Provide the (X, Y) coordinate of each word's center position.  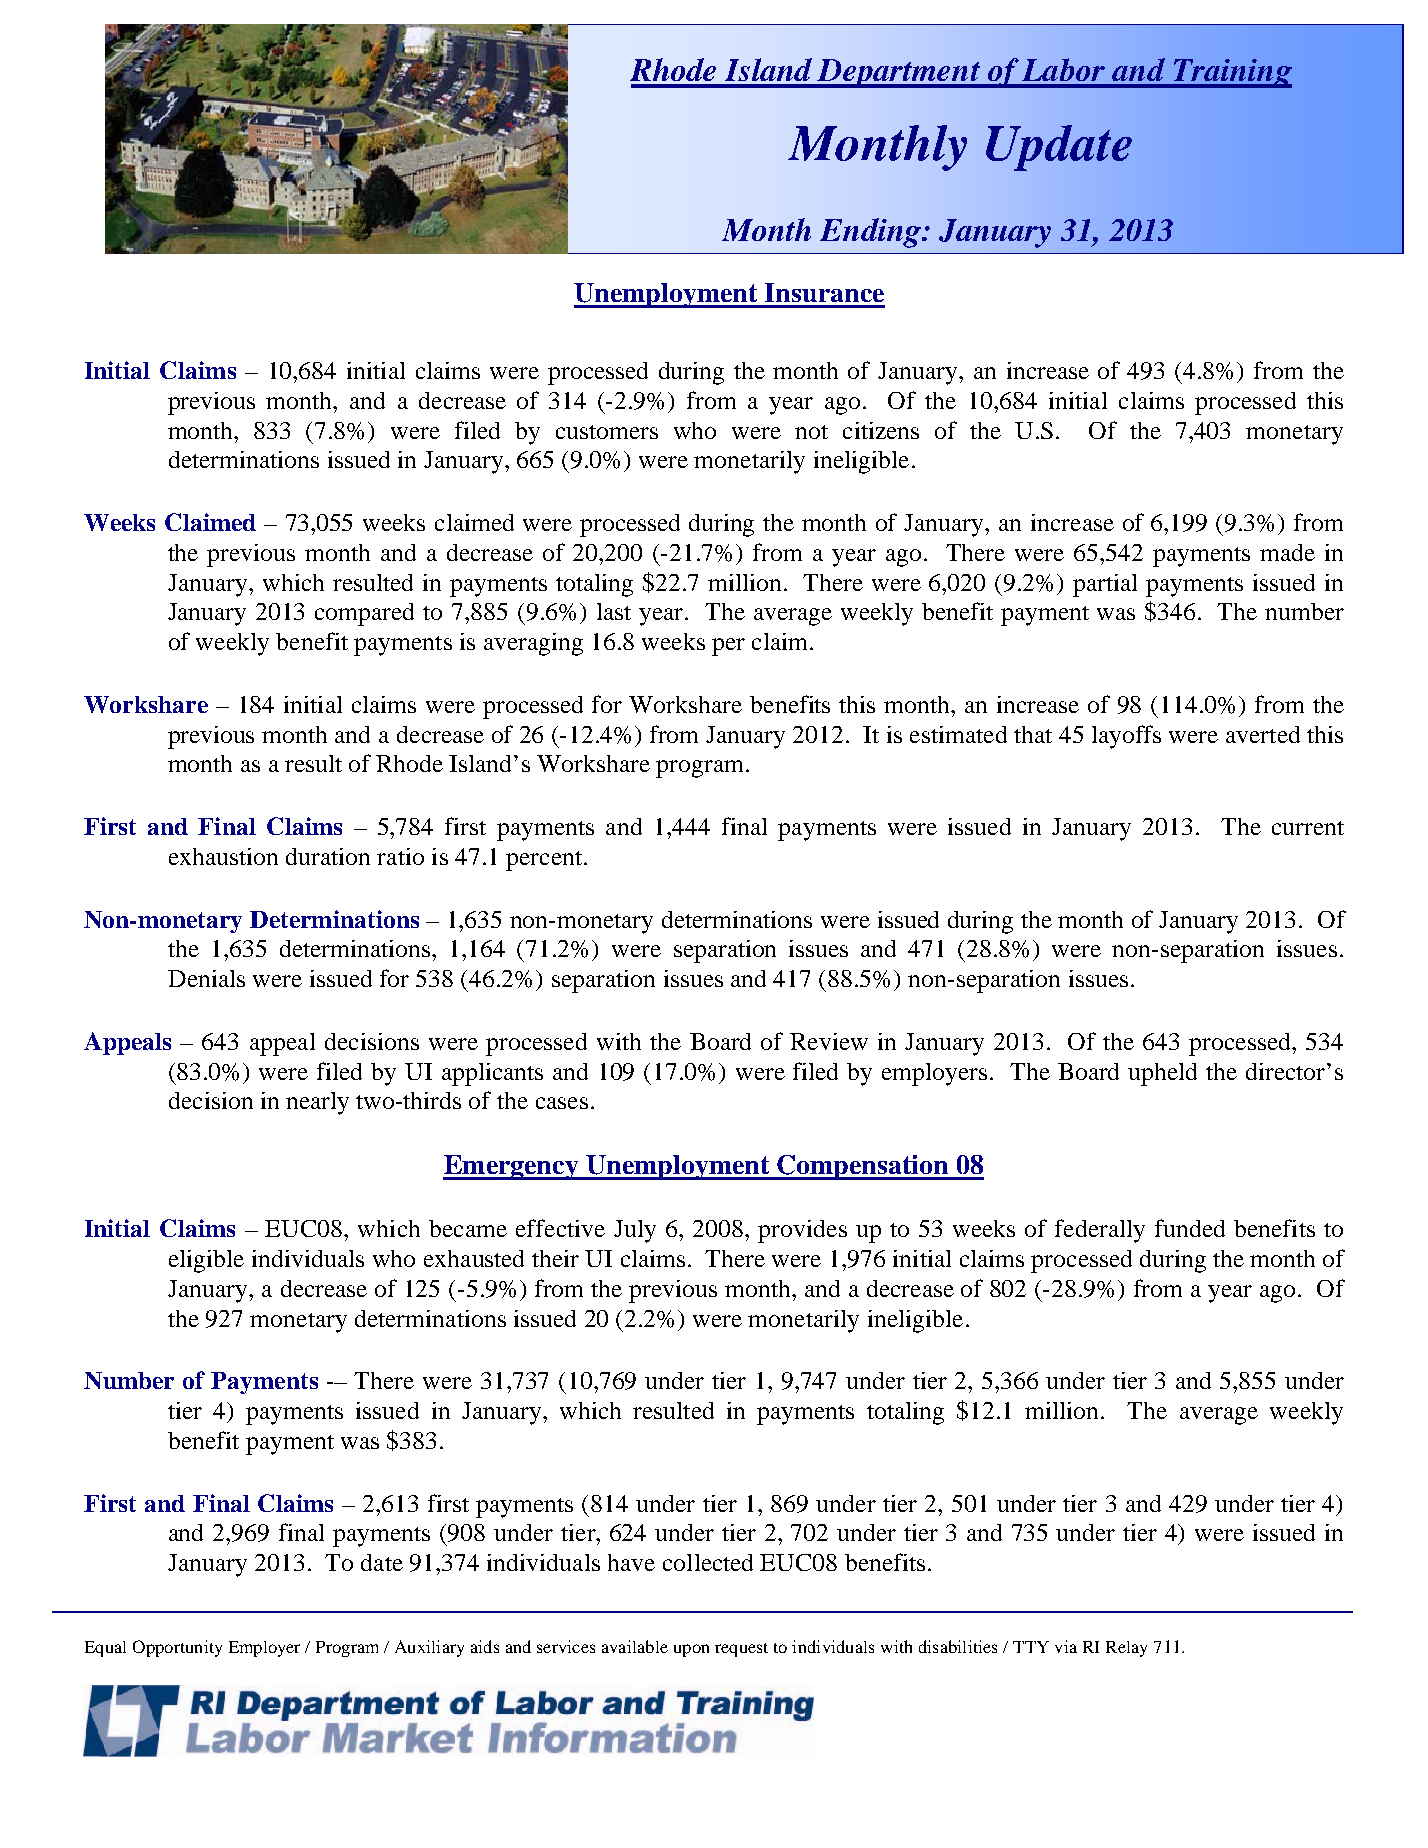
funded (1190, 1228)
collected (708, 1562)
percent (544, 861)
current (1308, 828)
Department (899, 73)
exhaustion (223, 856)
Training (1231, 73)
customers (607, 432)
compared (364, 614)
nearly (317, 1103)
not (811, 432)
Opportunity (177, 1648)
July (635, 1231)
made (1287, 552)
